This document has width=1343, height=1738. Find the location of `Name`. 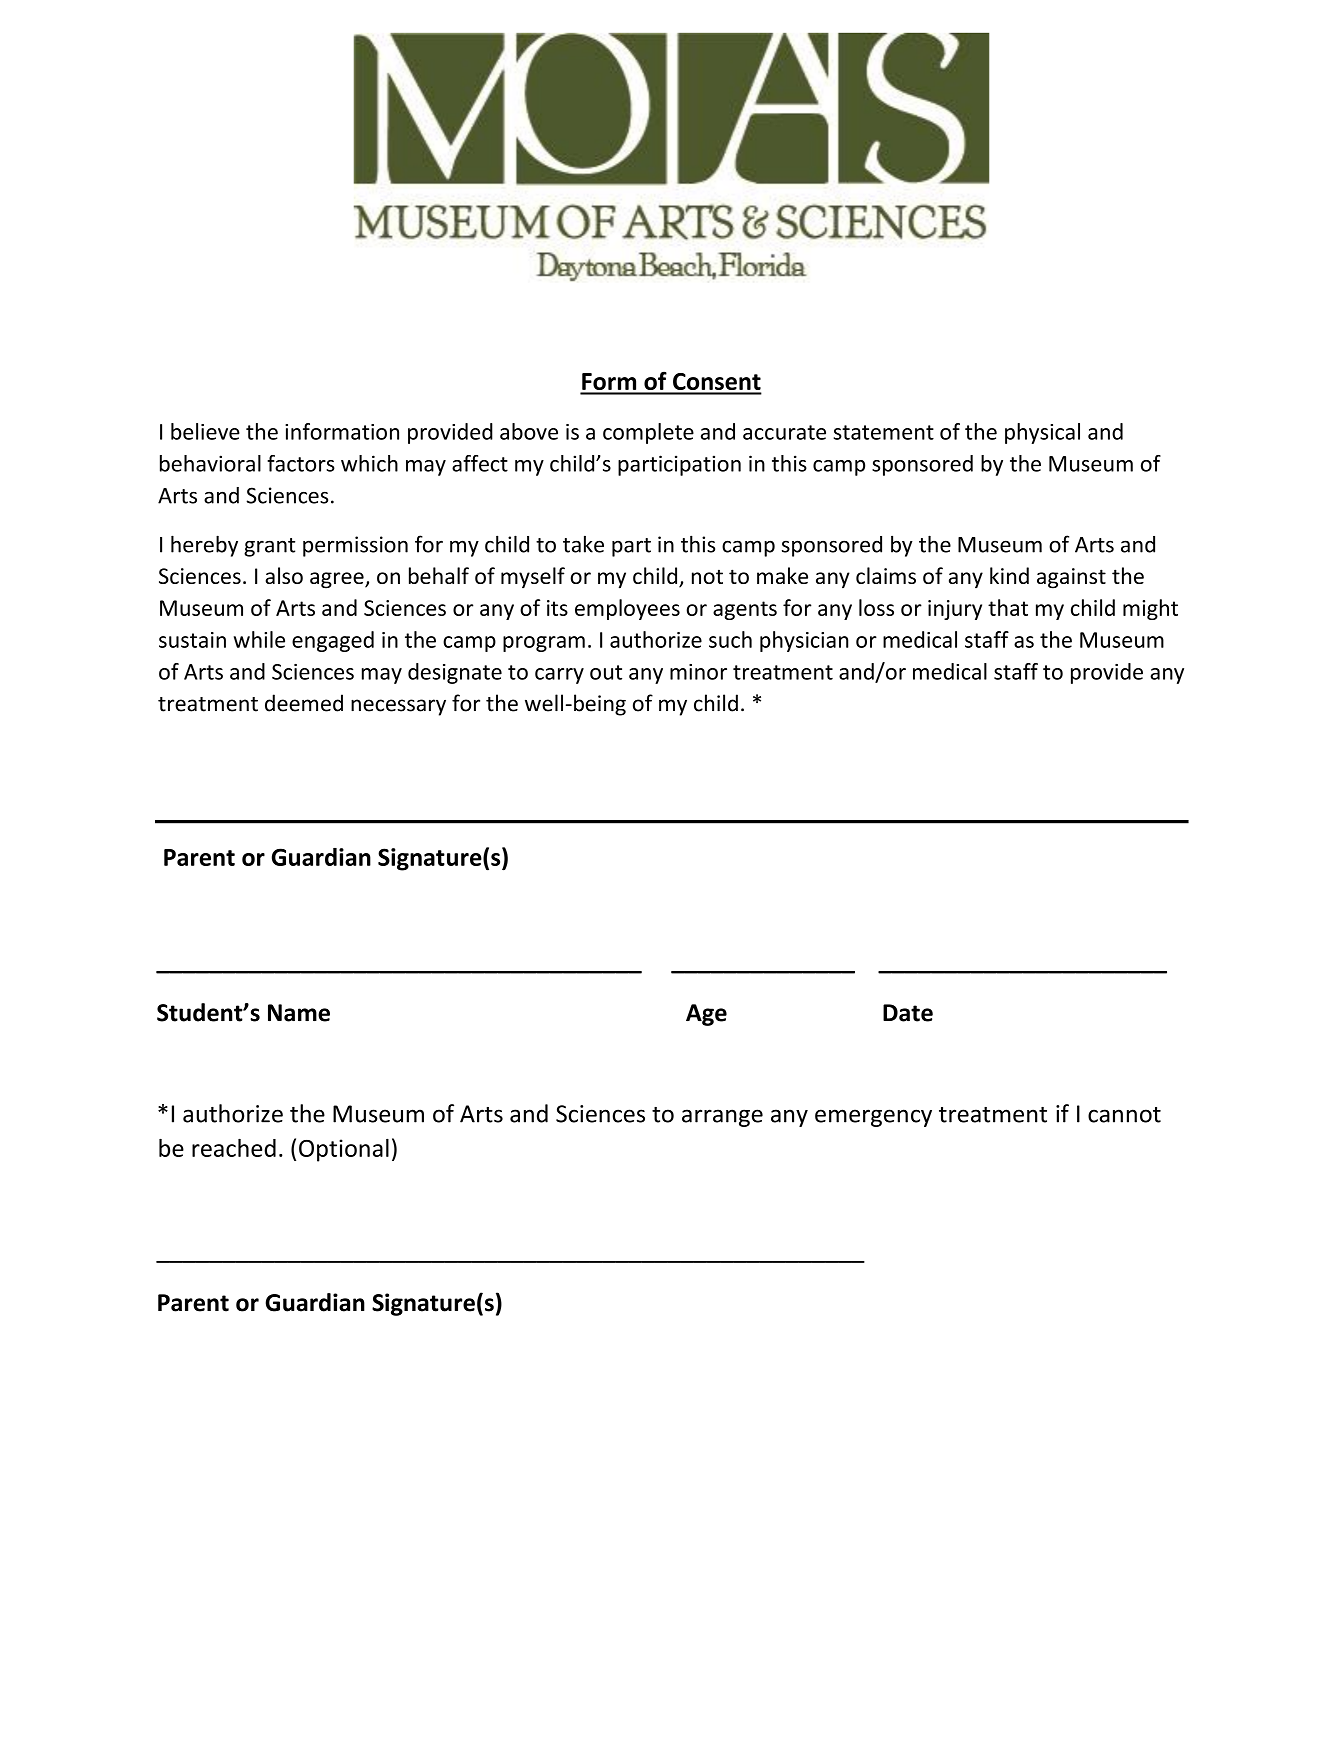

Name is located at coordinates (299, 1013).
